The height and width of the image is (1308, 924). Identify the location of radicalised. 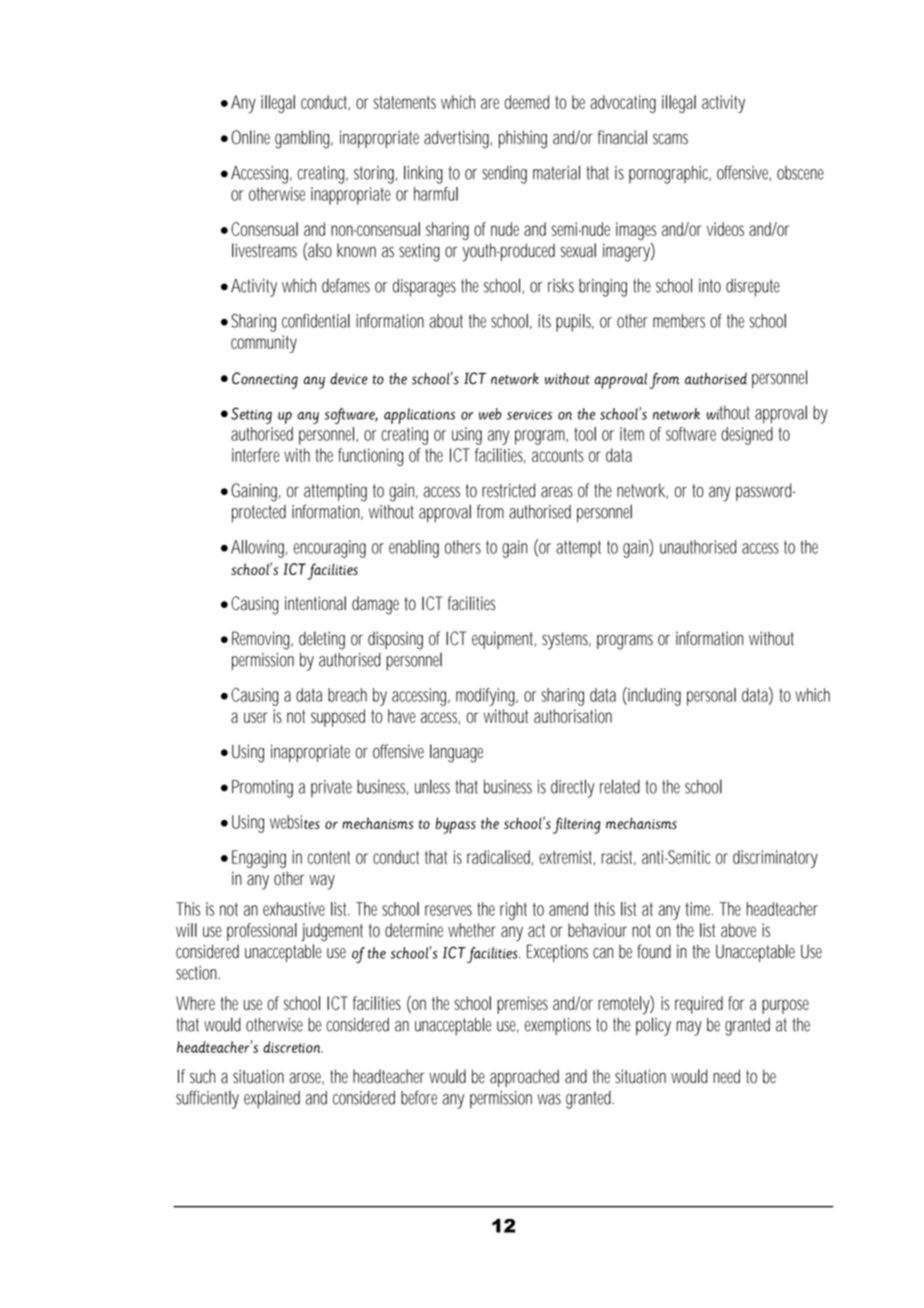
(500, 857).
